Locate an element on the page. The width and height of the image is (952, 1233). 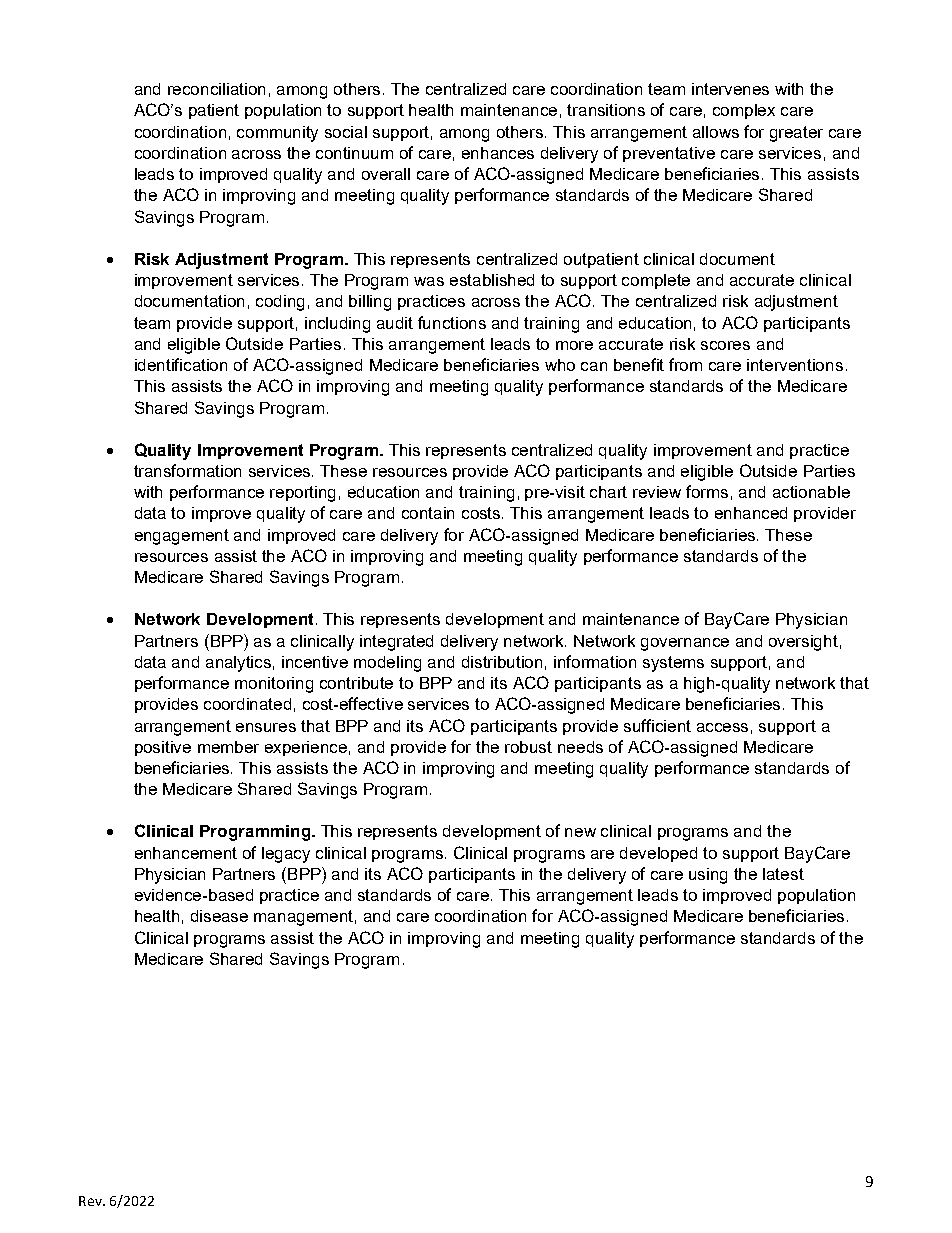
identification is located at coordinates (181, 364).
